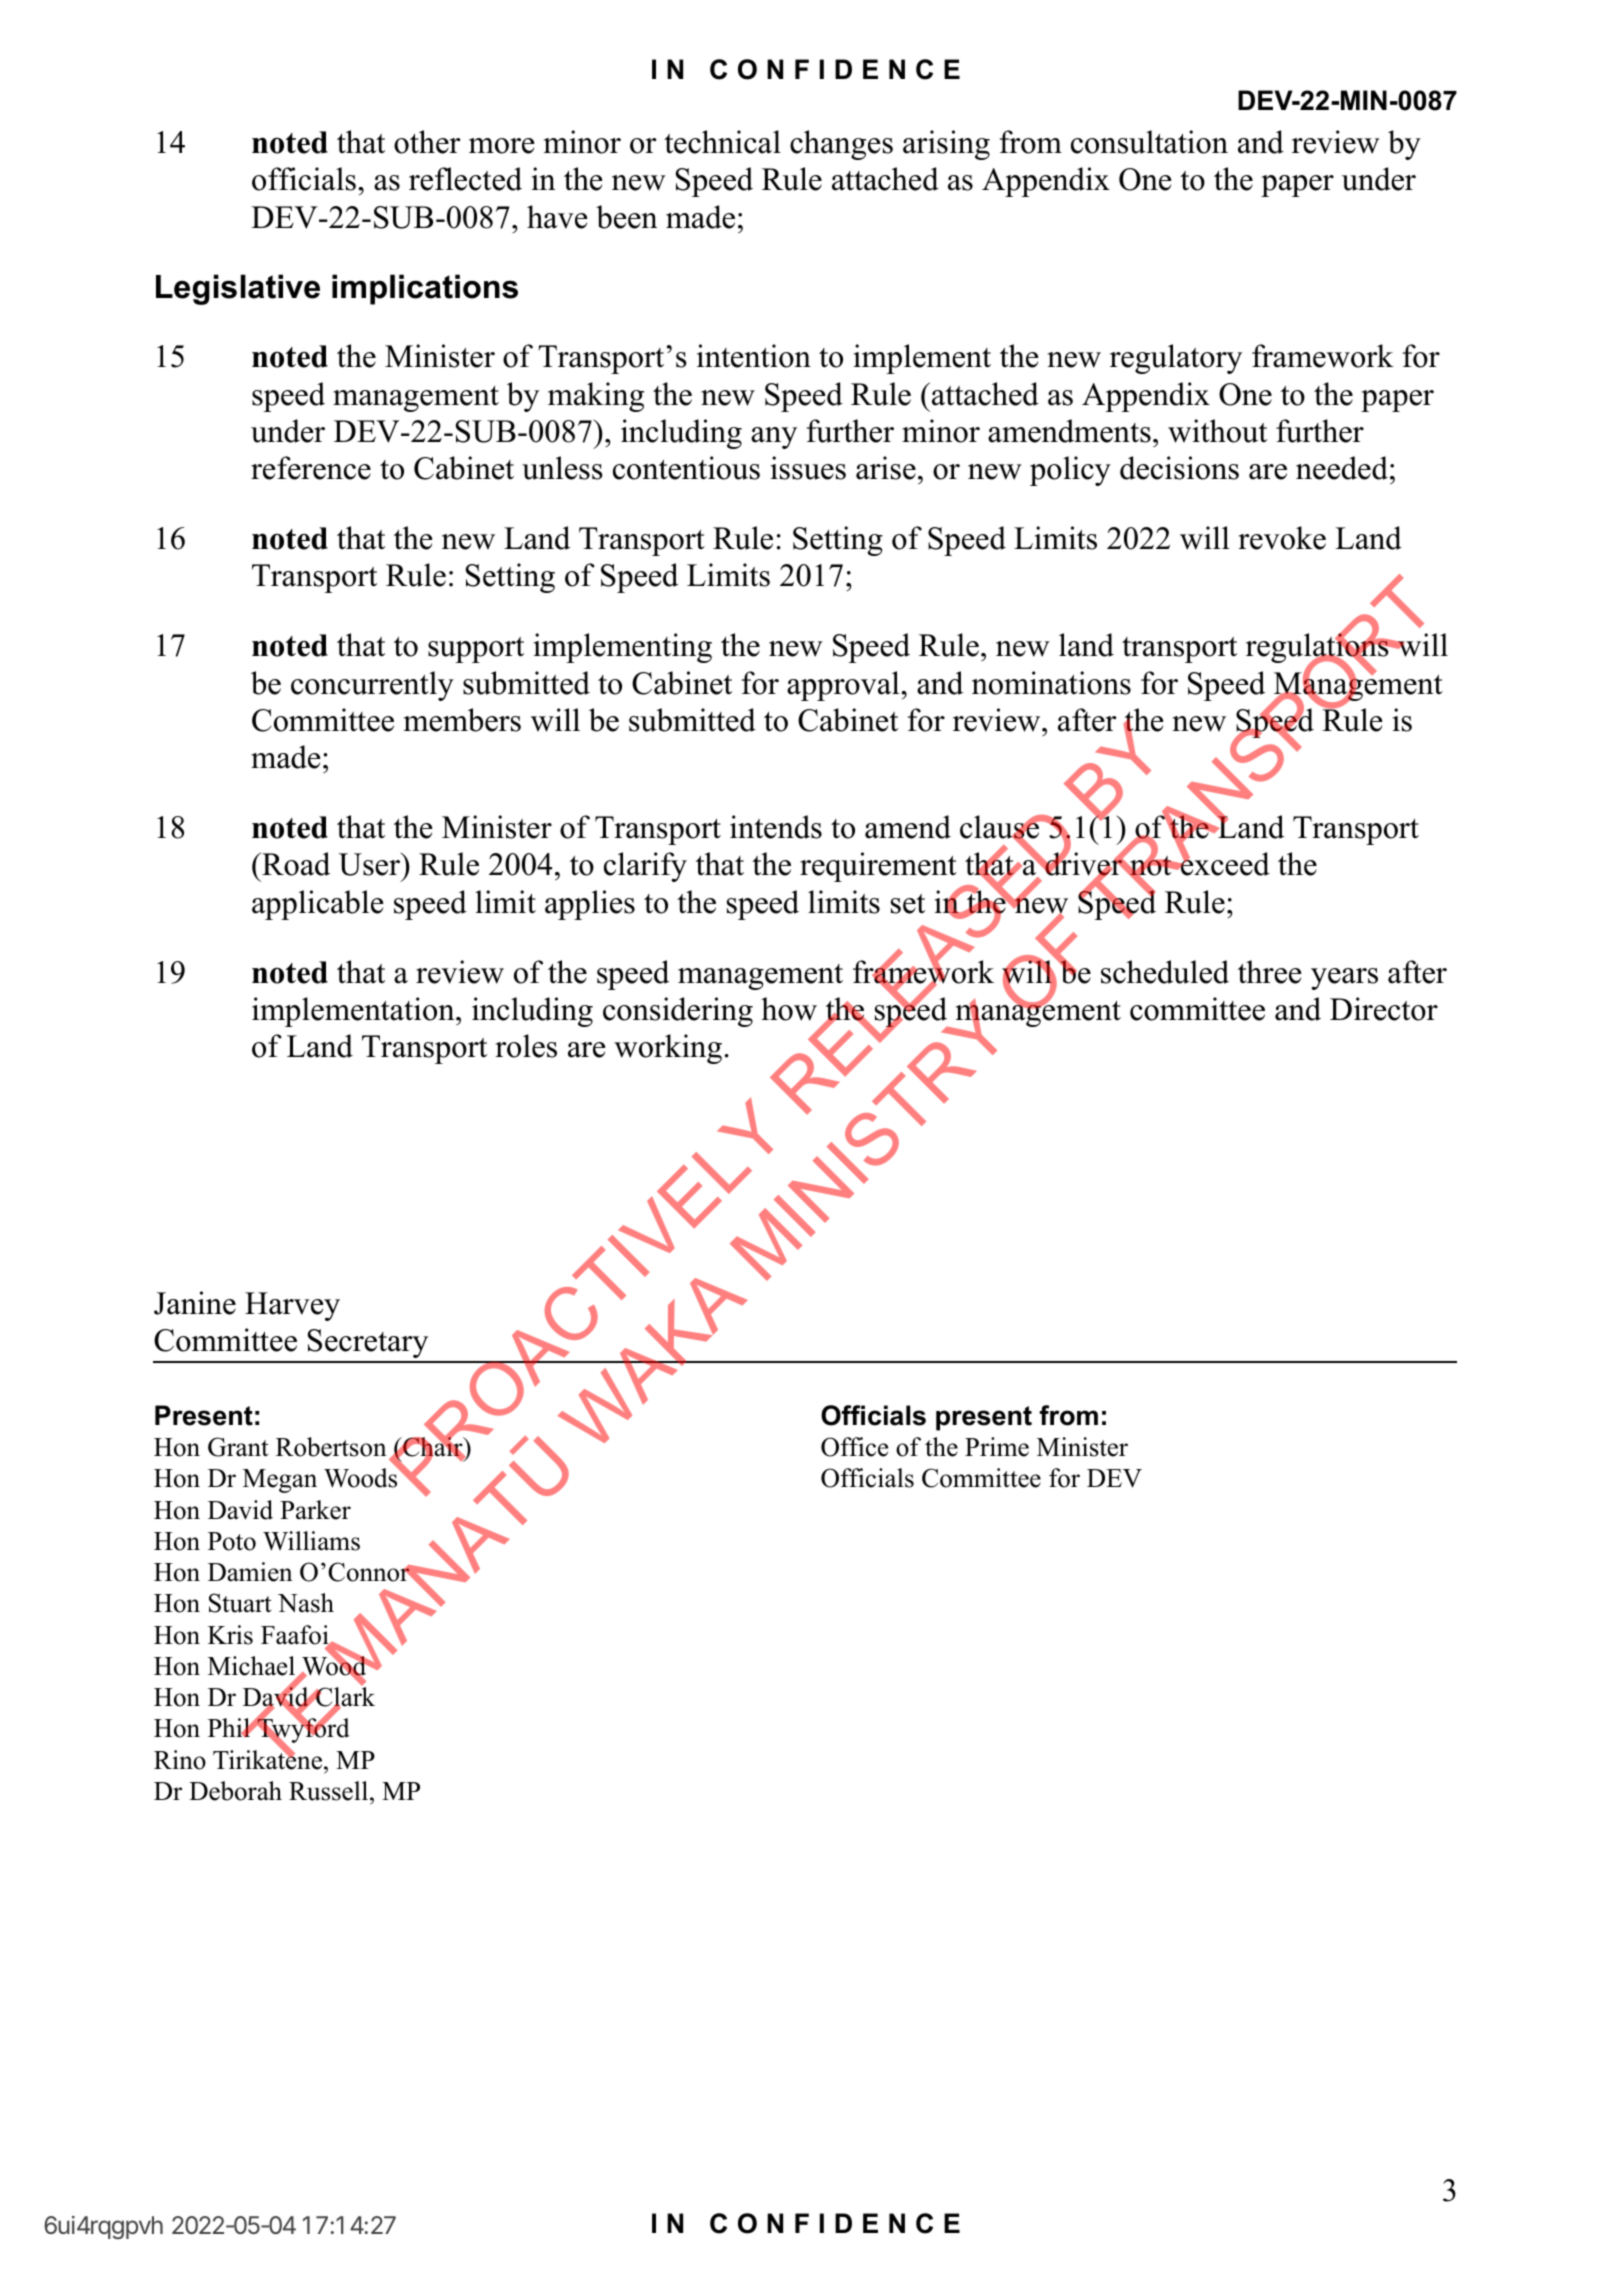 The image size is (1611, 2278). What do you see at coordinates (854, 1447) in the screenshot?
I see `Office` at bounding box center [854, 1447].
